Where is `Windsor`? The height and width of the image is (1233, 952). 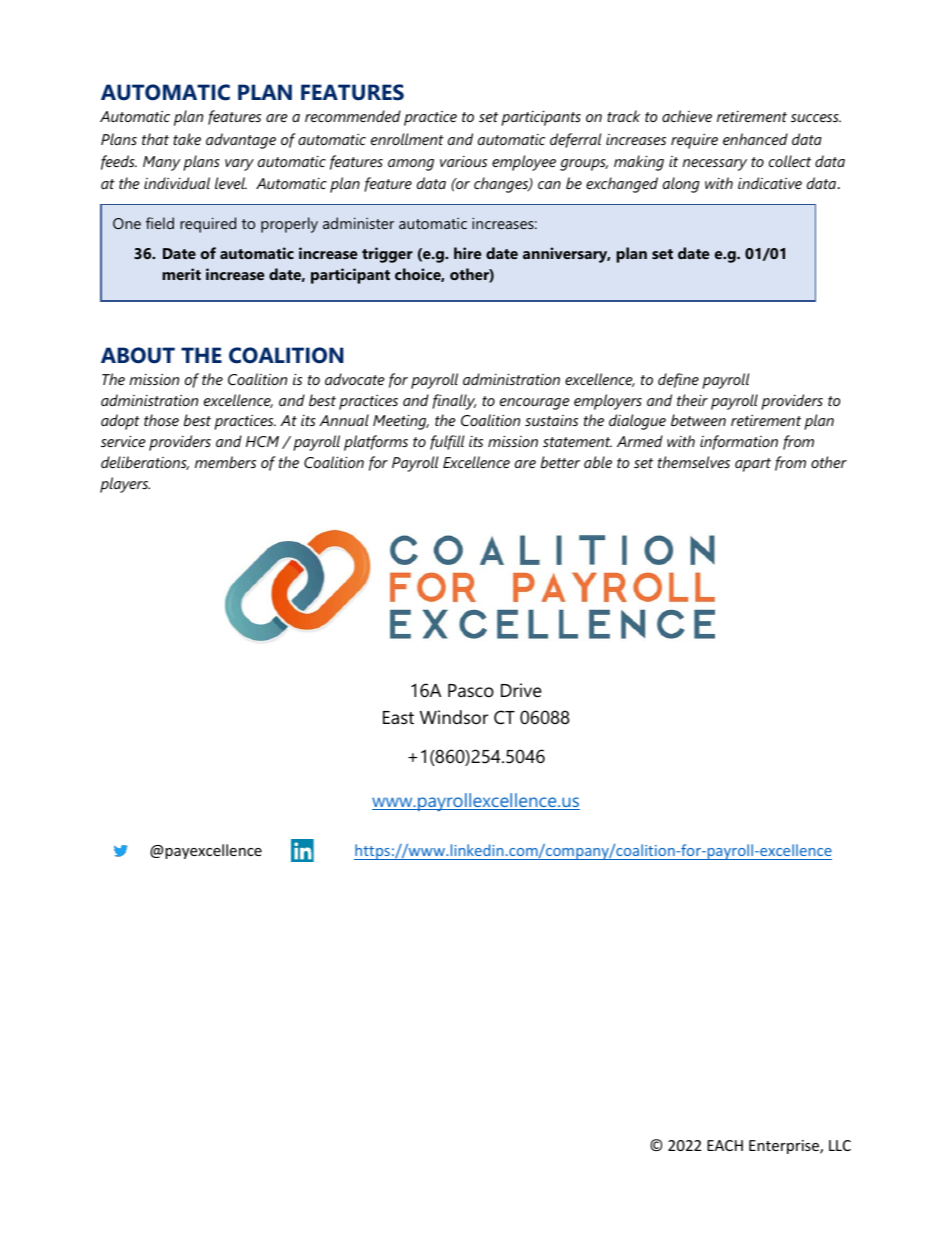 Windsor is located at coordinates (454, 717).
